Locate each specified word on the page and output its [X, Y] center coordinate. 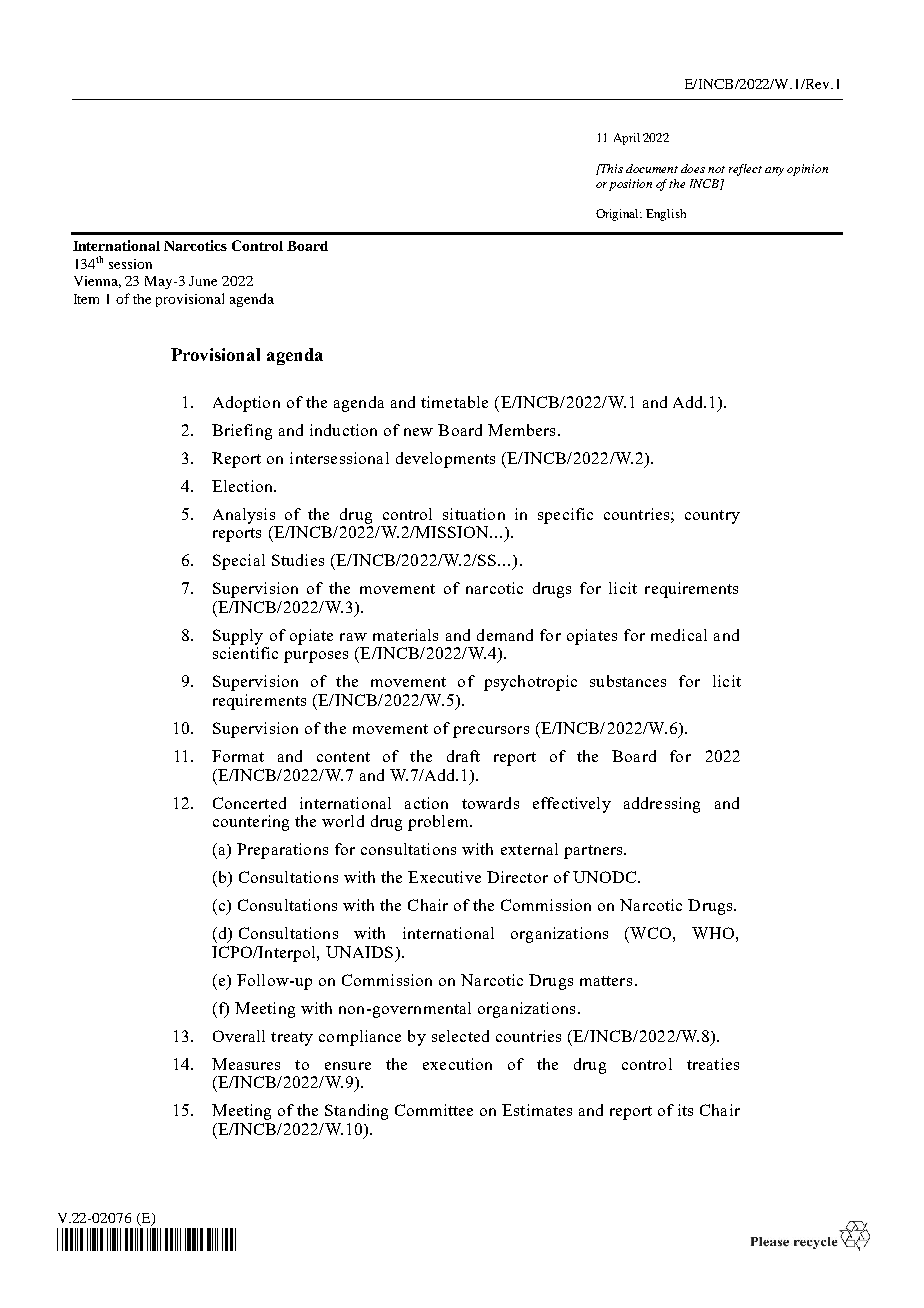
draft [463, 756]
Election [243, 486]
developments [445, 460]
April [627, 139]
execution [457, 1064]
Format [238, 756]
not [716, 169]
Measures [246, 1064]
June [203, 281]
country [712, 517]
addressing [662, 805]
